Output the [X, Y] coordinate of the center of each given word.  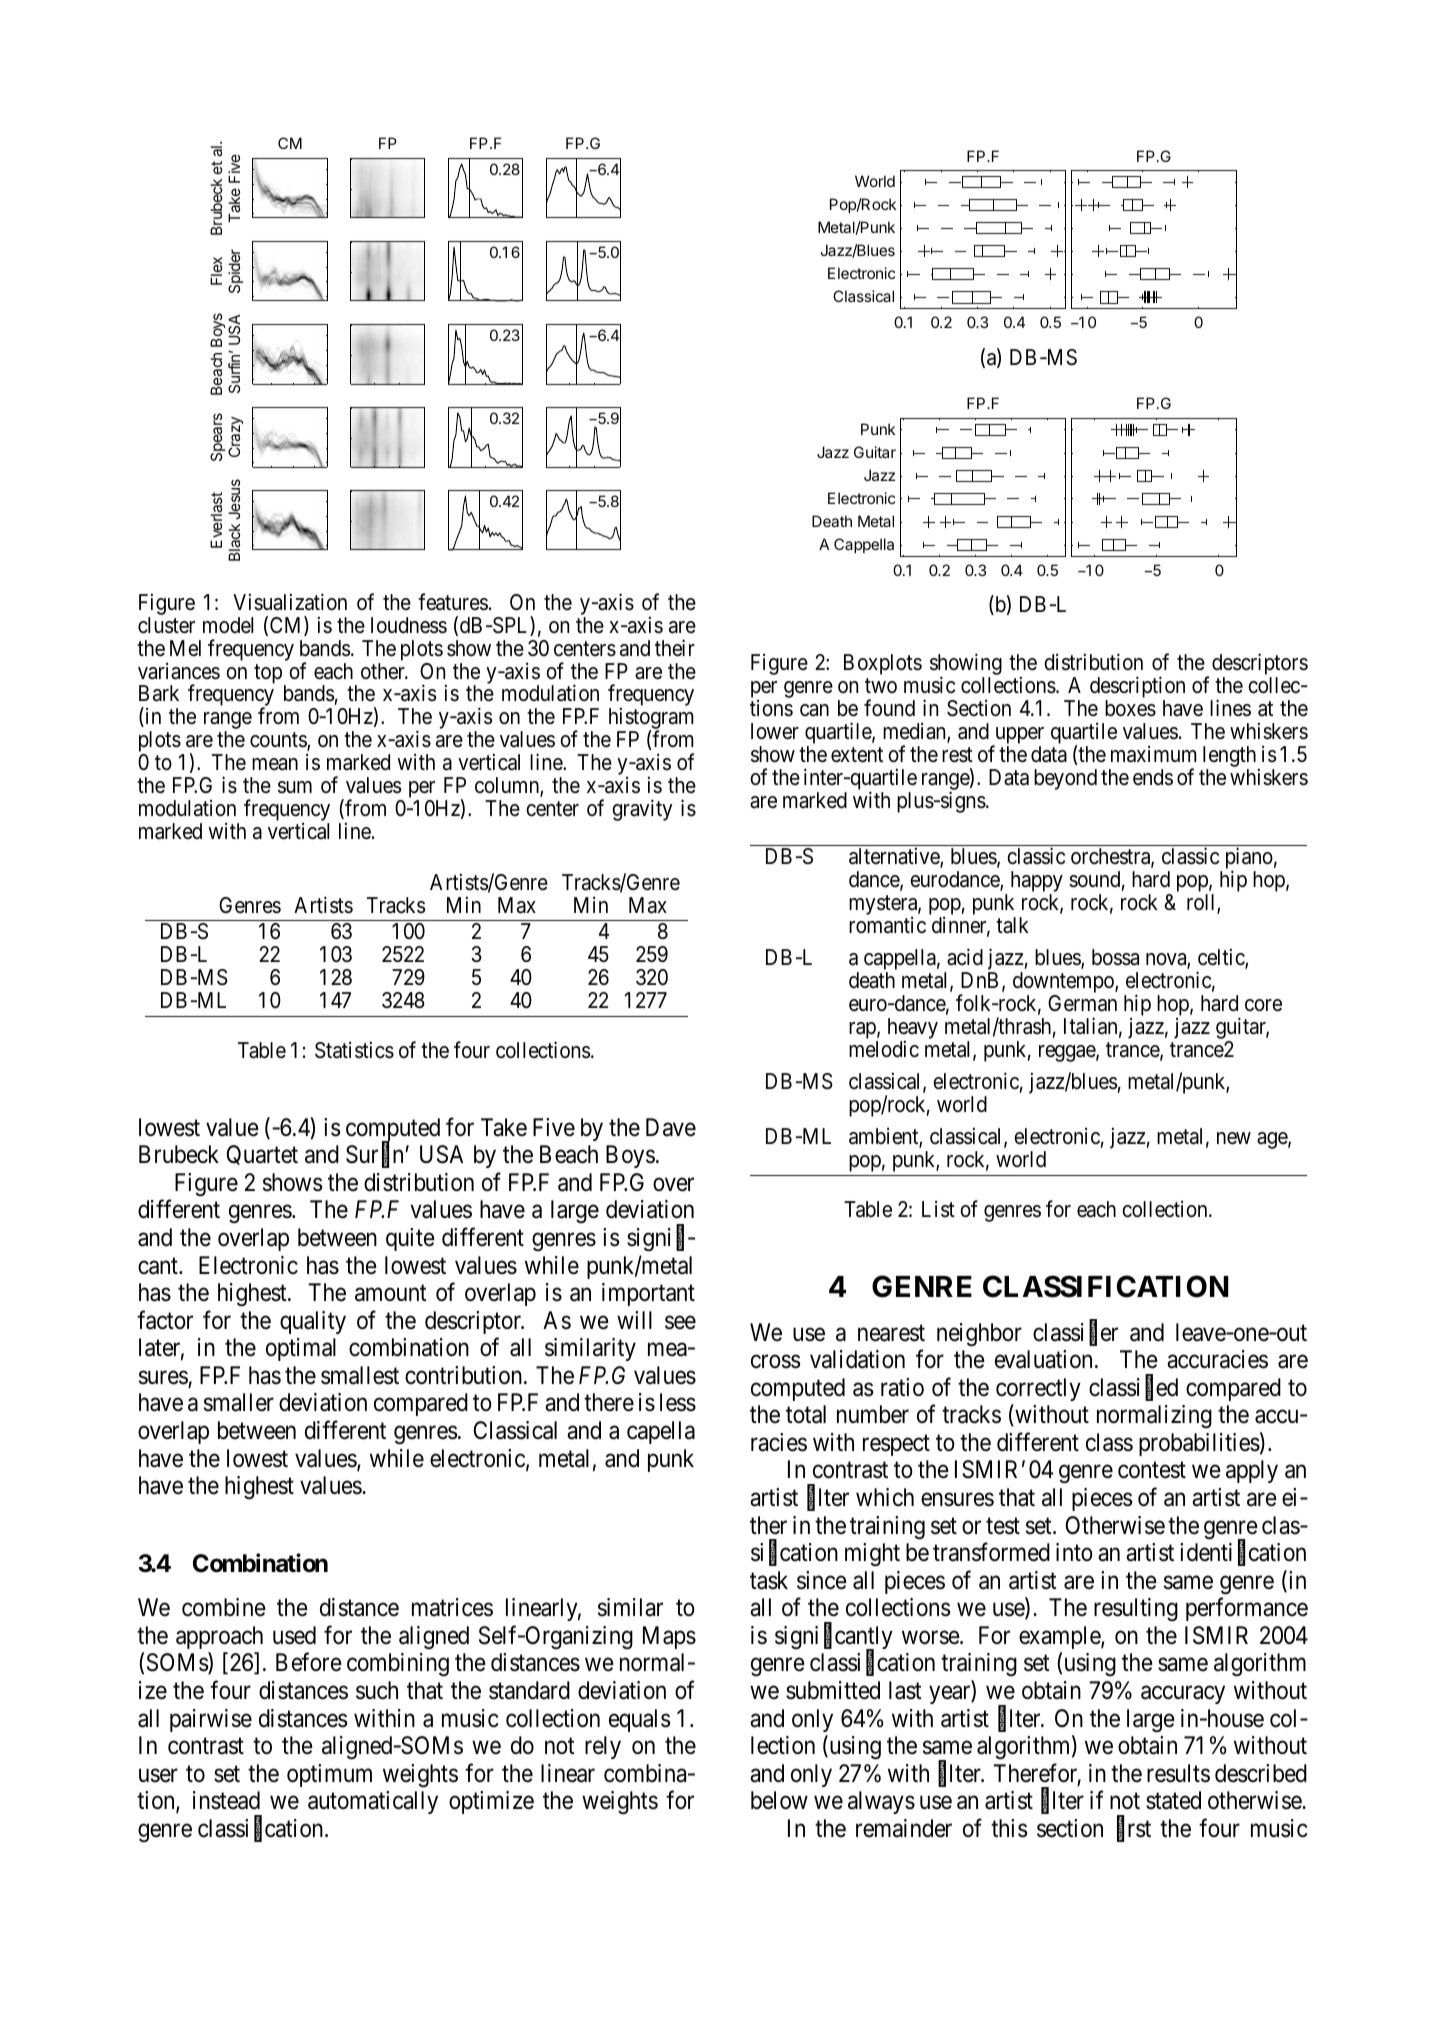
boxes [1130, 708]
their [675, 648]
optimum [329, 1775]
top [268, 674]
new [1234, 1138]
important [648, 1294]
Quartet [262, 1155]
